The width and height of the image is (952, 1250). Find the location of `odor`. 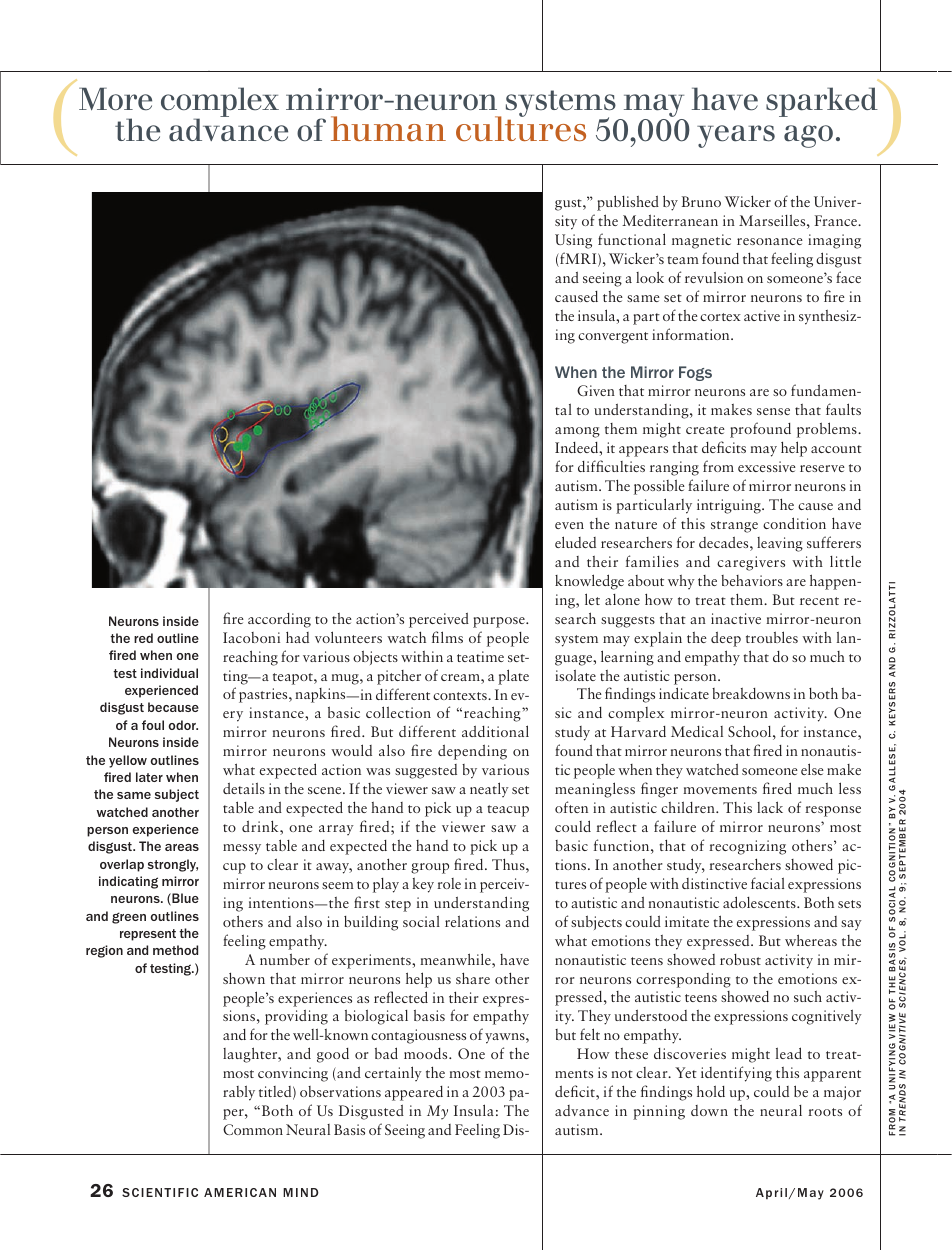

odor is located at coordinates (183, 725).
